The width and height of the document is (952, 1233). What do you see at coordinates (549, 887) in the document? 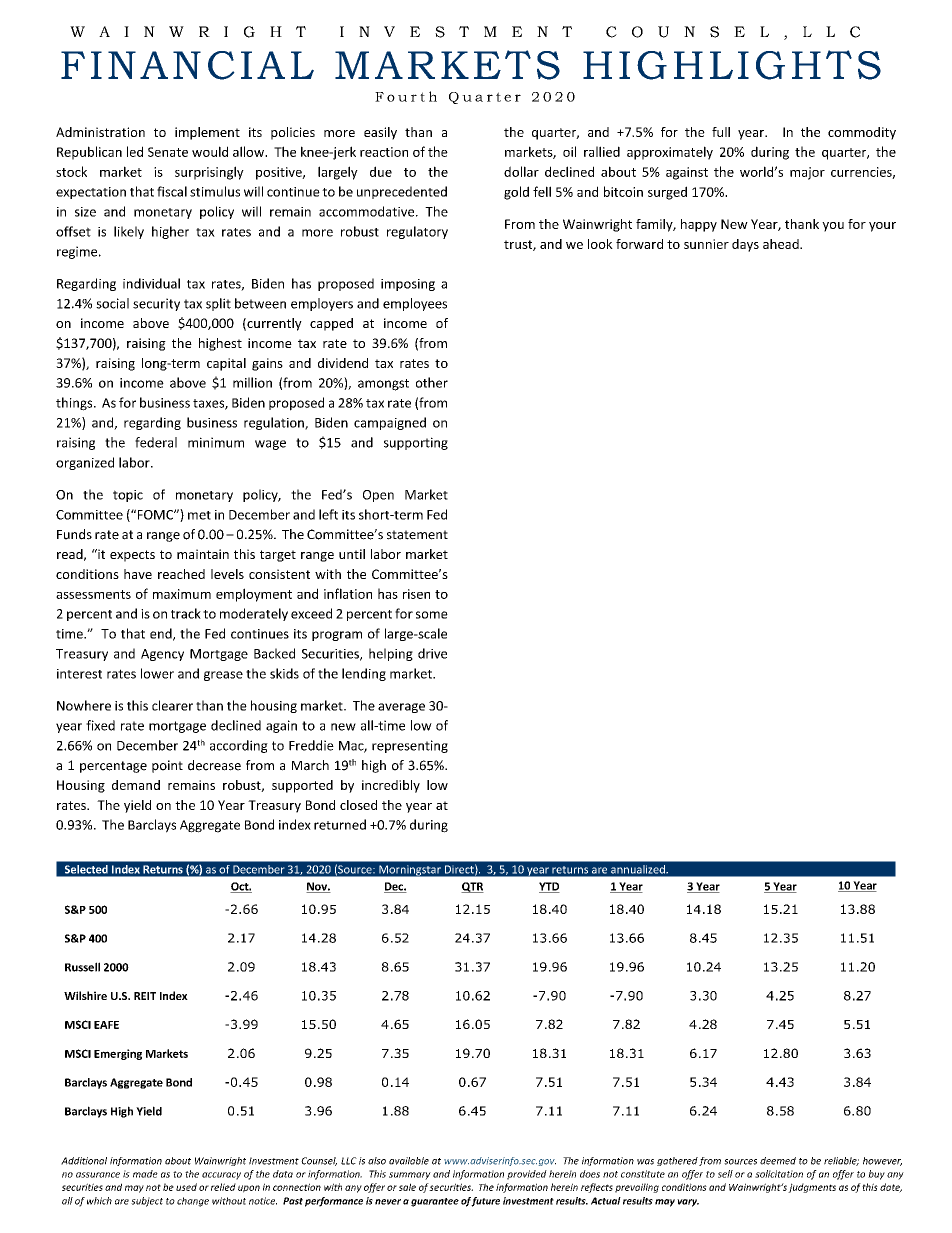
I see `YTD` at bounding box center [549, 887].
